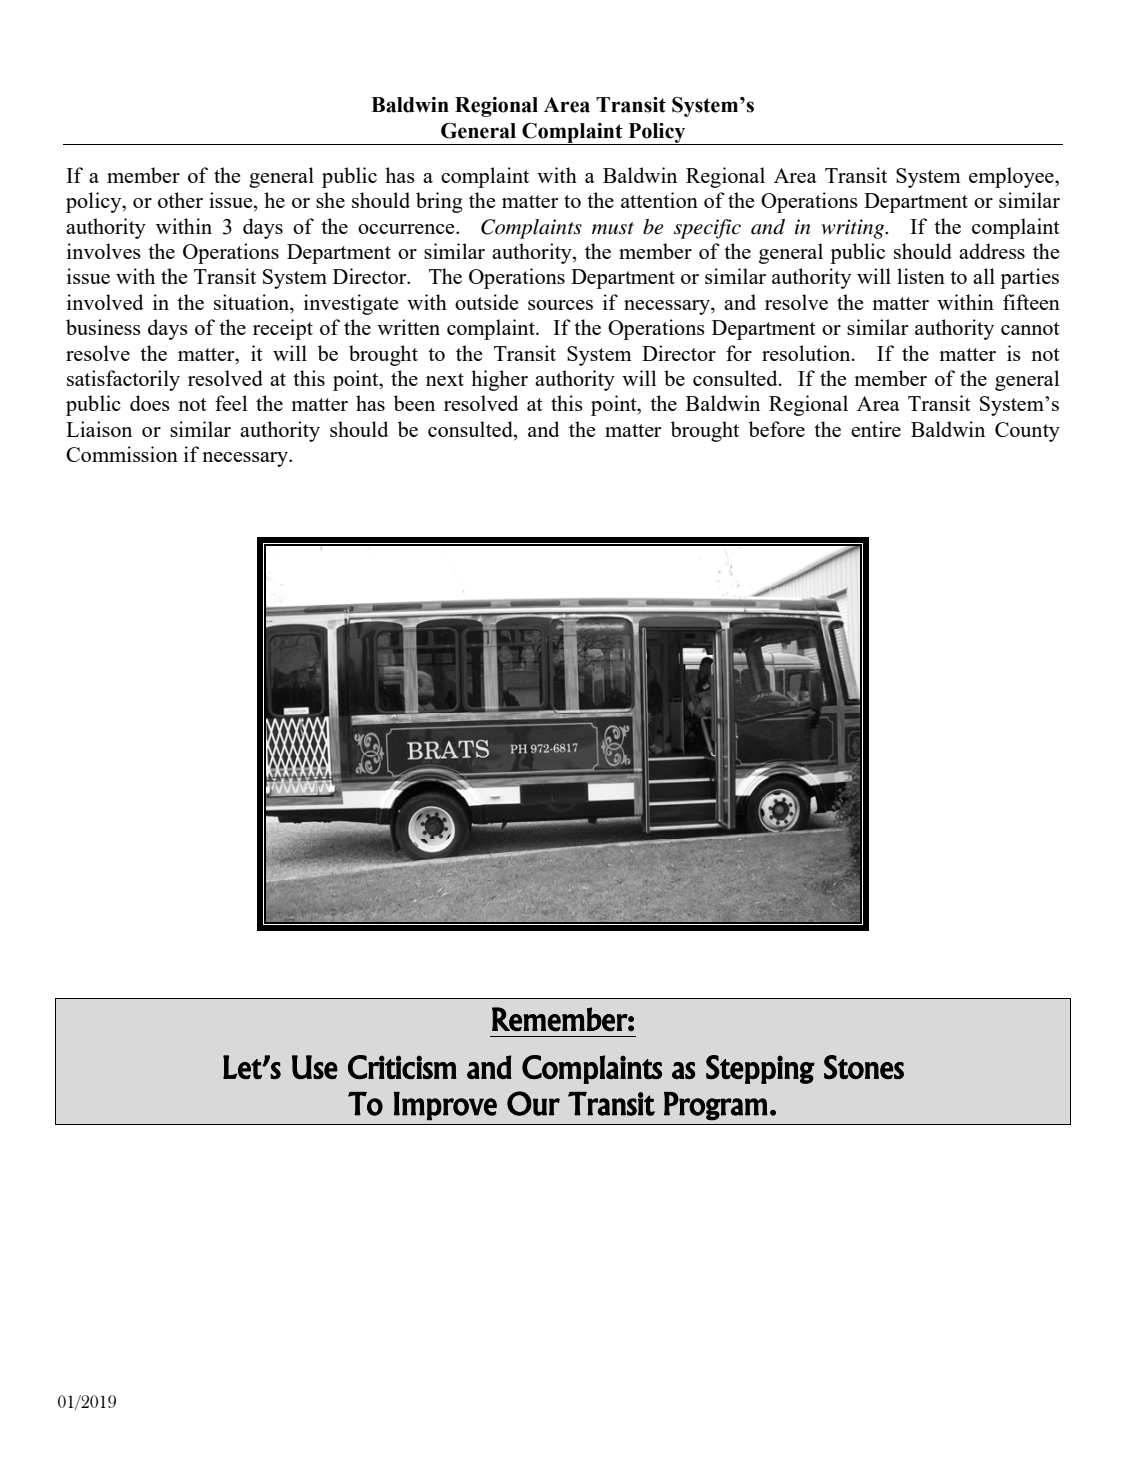 This document has width=1126, height=1458. What do you see at coordinates (613, 228) in the document?
I see `must` at bounding box center [613, 228].
